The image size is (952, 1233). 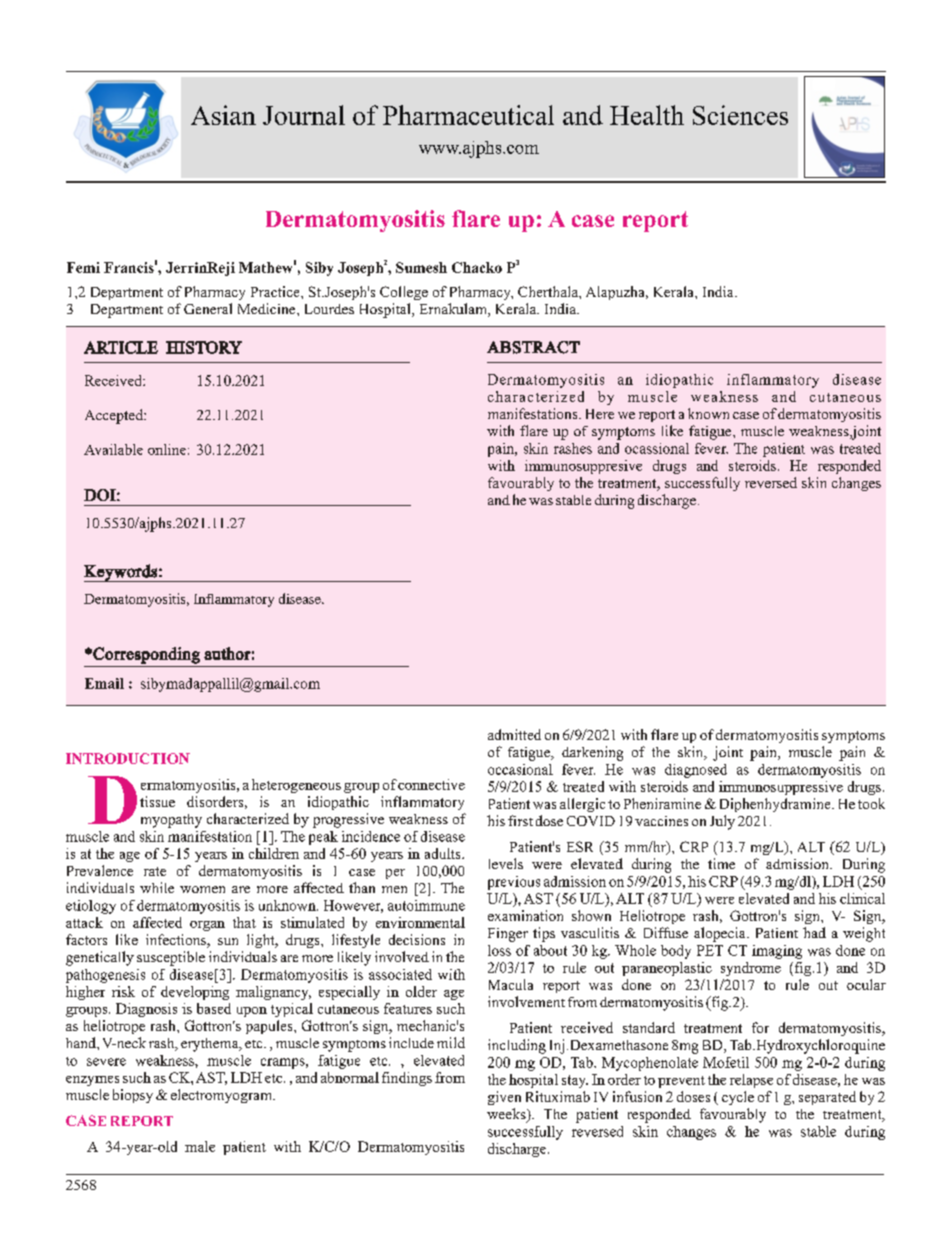 What do you see at coordinates (468, 115) in the screenshot?
I see `Pharmaceutical` at bounding box center [468, 115].
